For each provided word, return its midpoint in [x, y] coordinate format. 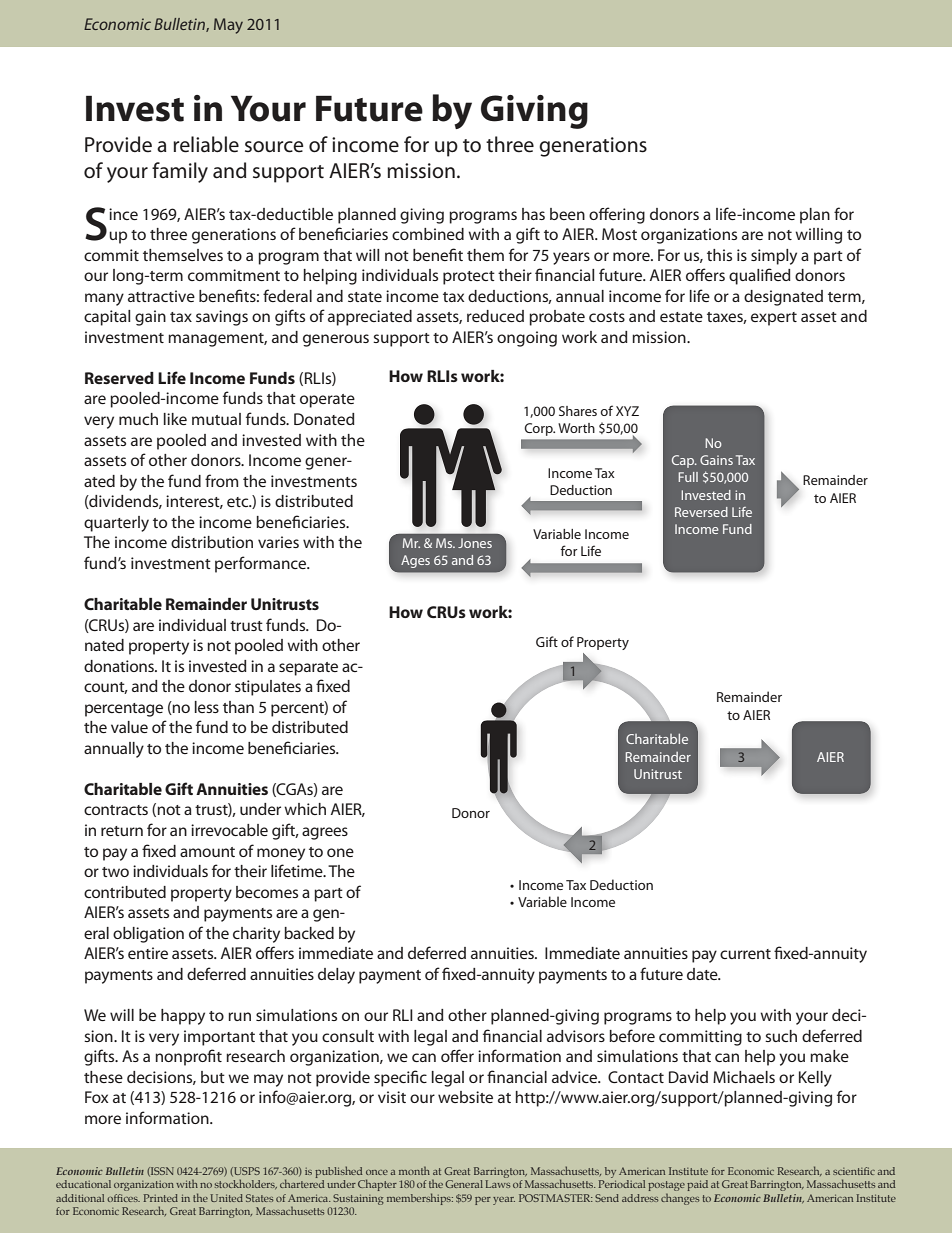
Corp [539, 429]
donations [120, 666]
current [745, 954]
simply [774, 257]
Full [688, 477]
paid [697, 1185]
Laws [497, 1184]
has [533, 214]
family [180, 172]
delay [336, 976]
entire [148, 953]
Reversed [701, 512]
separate [308, 669]
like [175, 419]
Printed [161, 1198]
